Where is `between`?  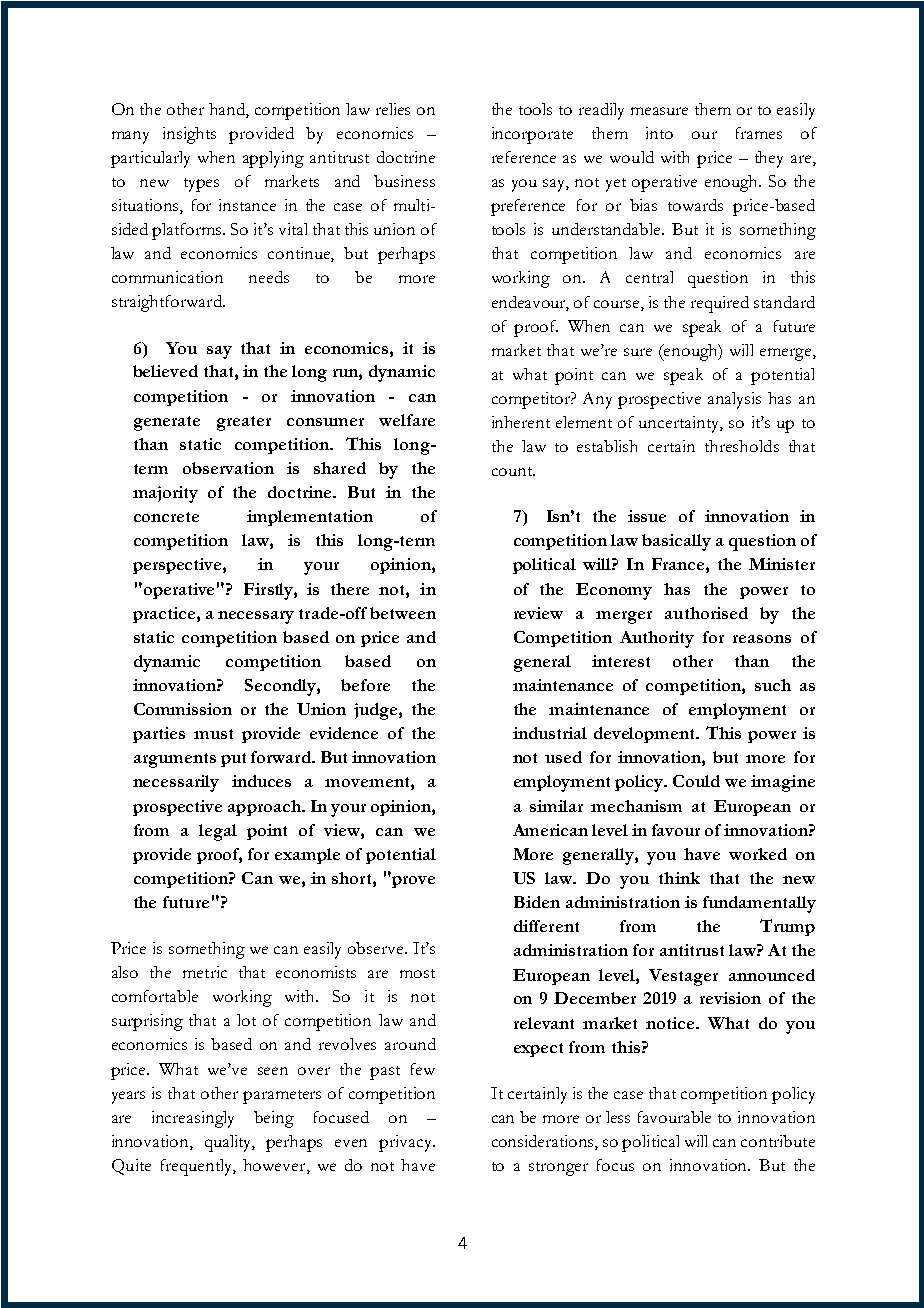
between is located at coordinates (403, 613).
